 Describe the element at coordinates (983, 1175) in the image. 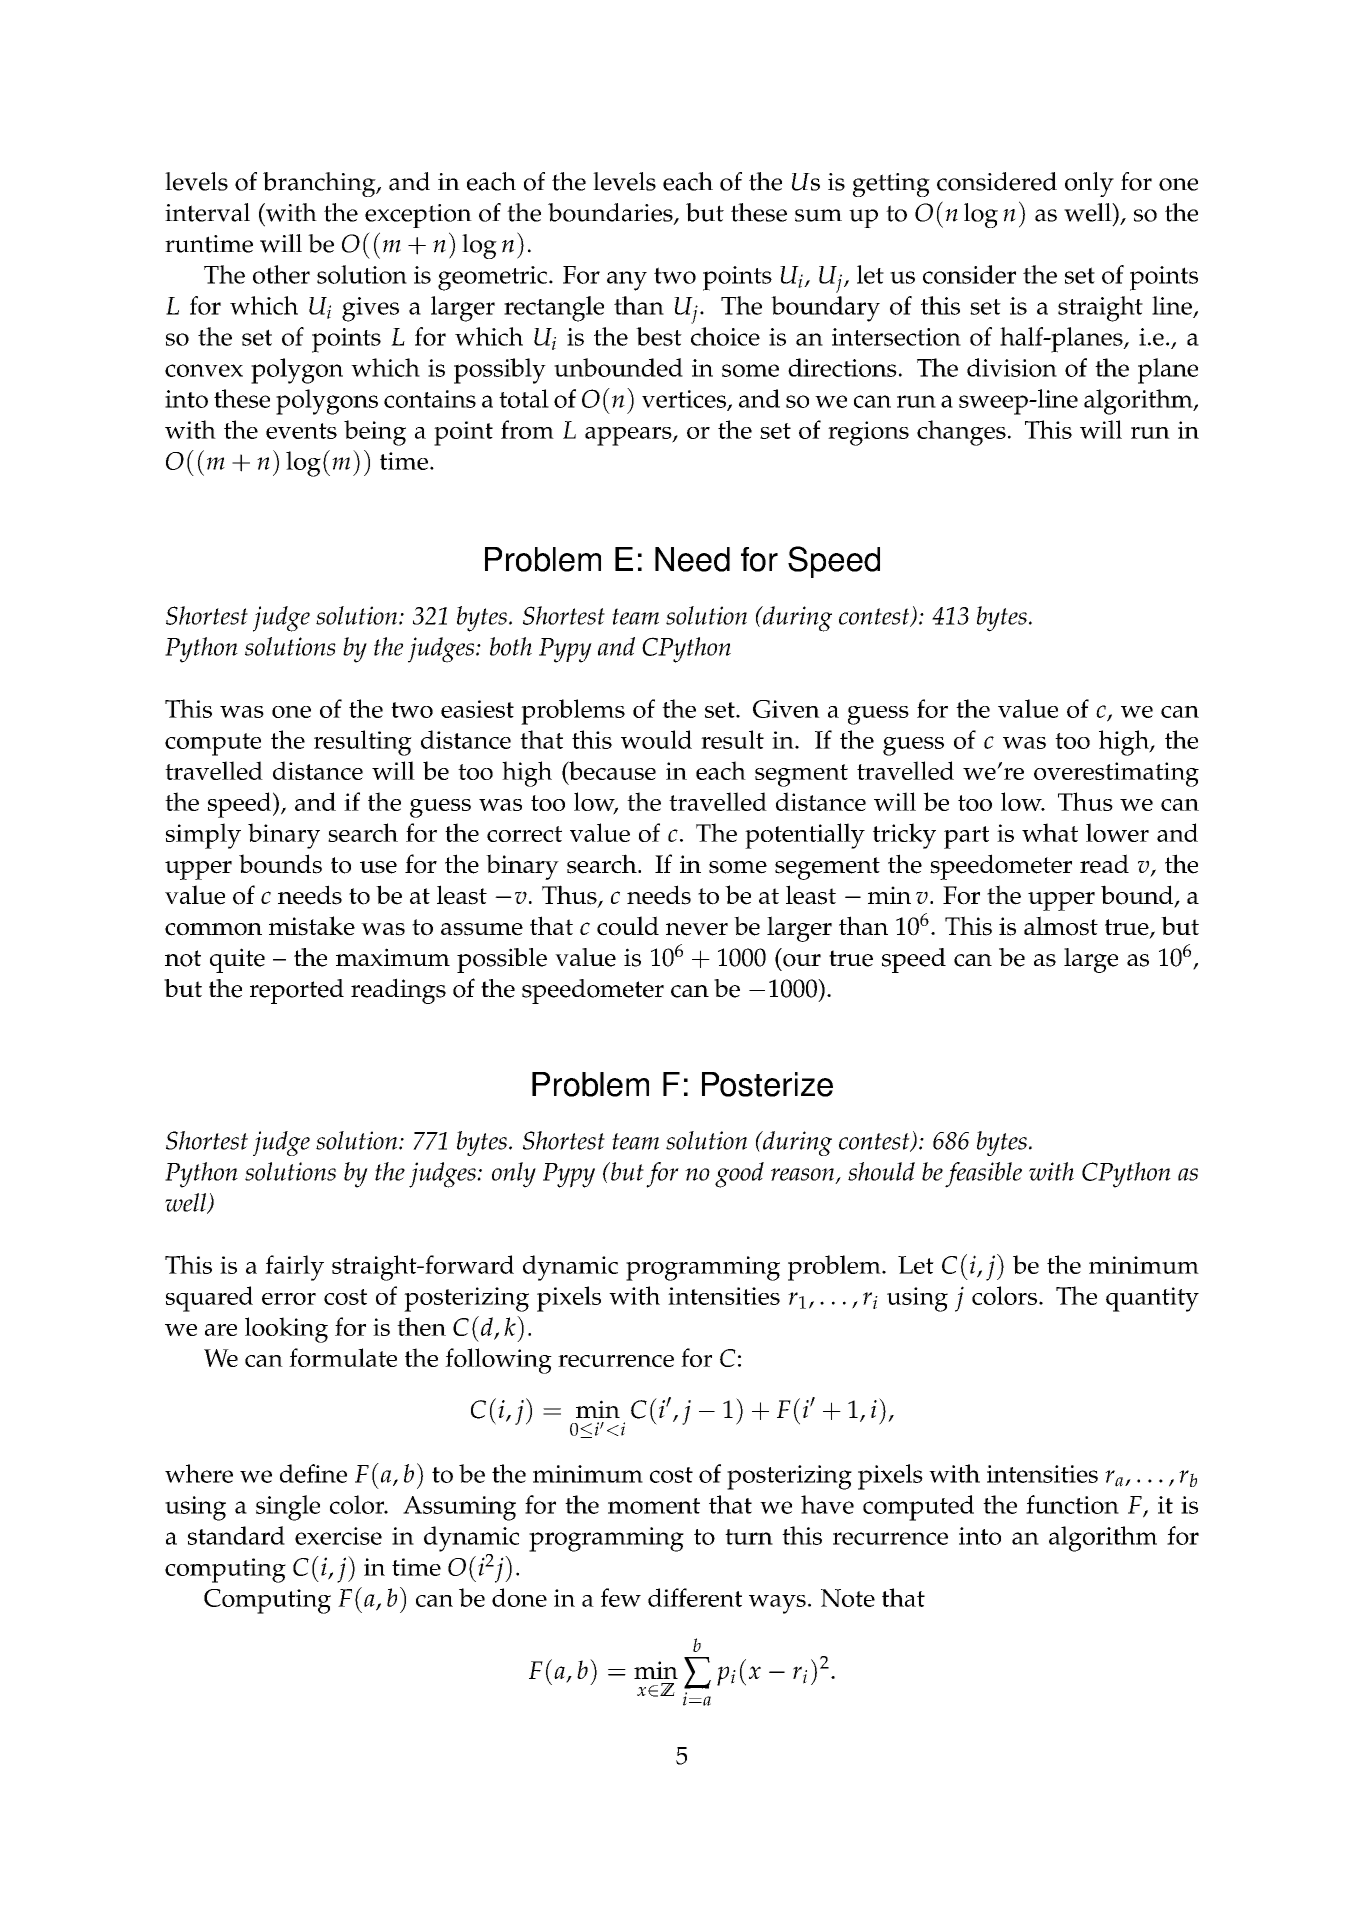

I see `feasible` at that location.
